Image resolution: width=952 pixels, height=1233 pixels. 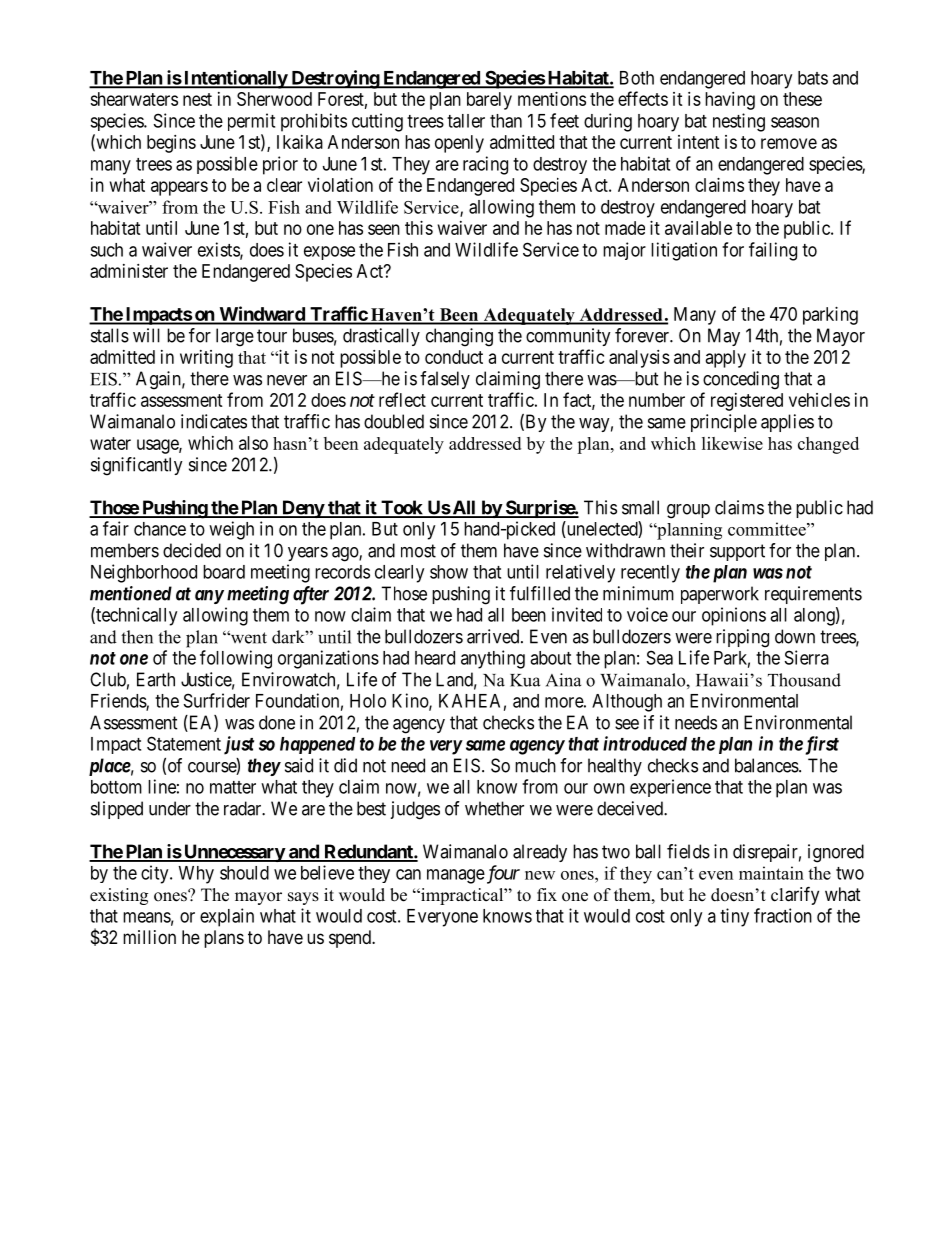 I want to click on having, so click(x=730, y=101).
